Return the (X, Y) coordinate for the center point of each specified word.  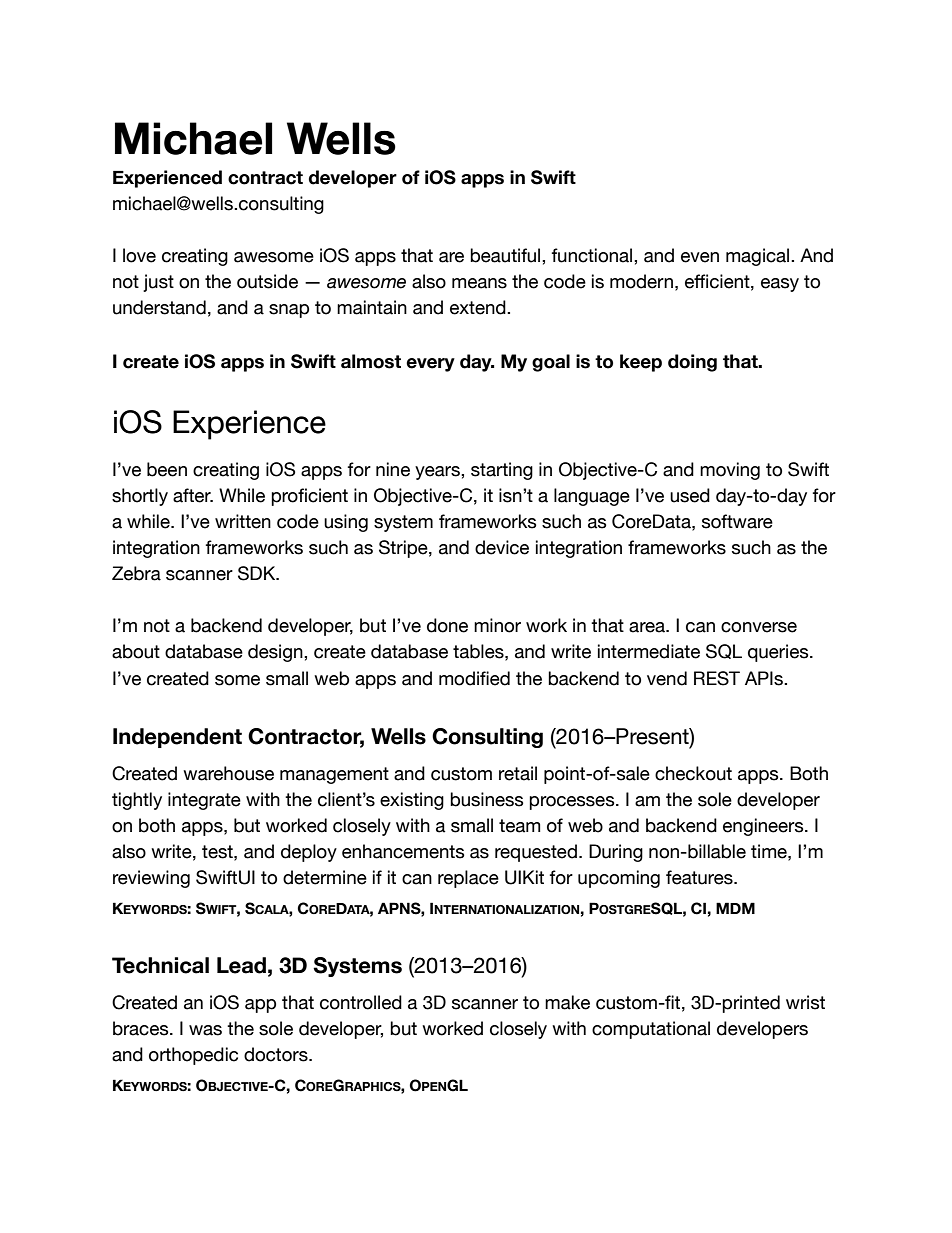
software (737, 521)
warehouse (228, 773)
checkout (693, 773)
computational (651, 1030)
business (487, 799)
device (502, 547)
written (243, 521)
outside (267, 281)
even (700, 257)
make (567, 1002)
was (205, 1030)
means (479, 283)
